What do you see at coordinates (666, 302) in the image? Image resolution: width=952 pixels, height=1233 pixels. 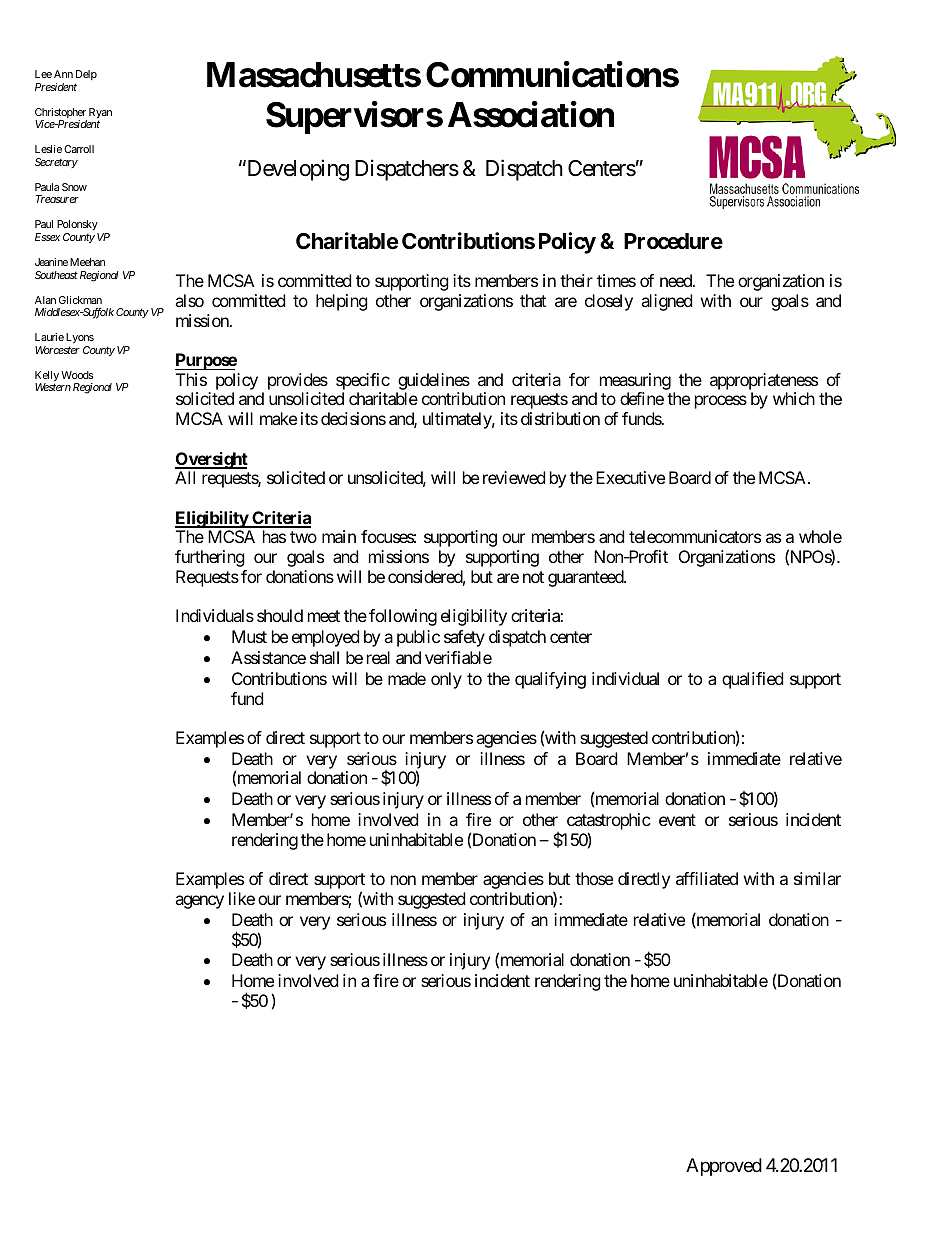 I see `aligned` at bounding box center [666, 302].
